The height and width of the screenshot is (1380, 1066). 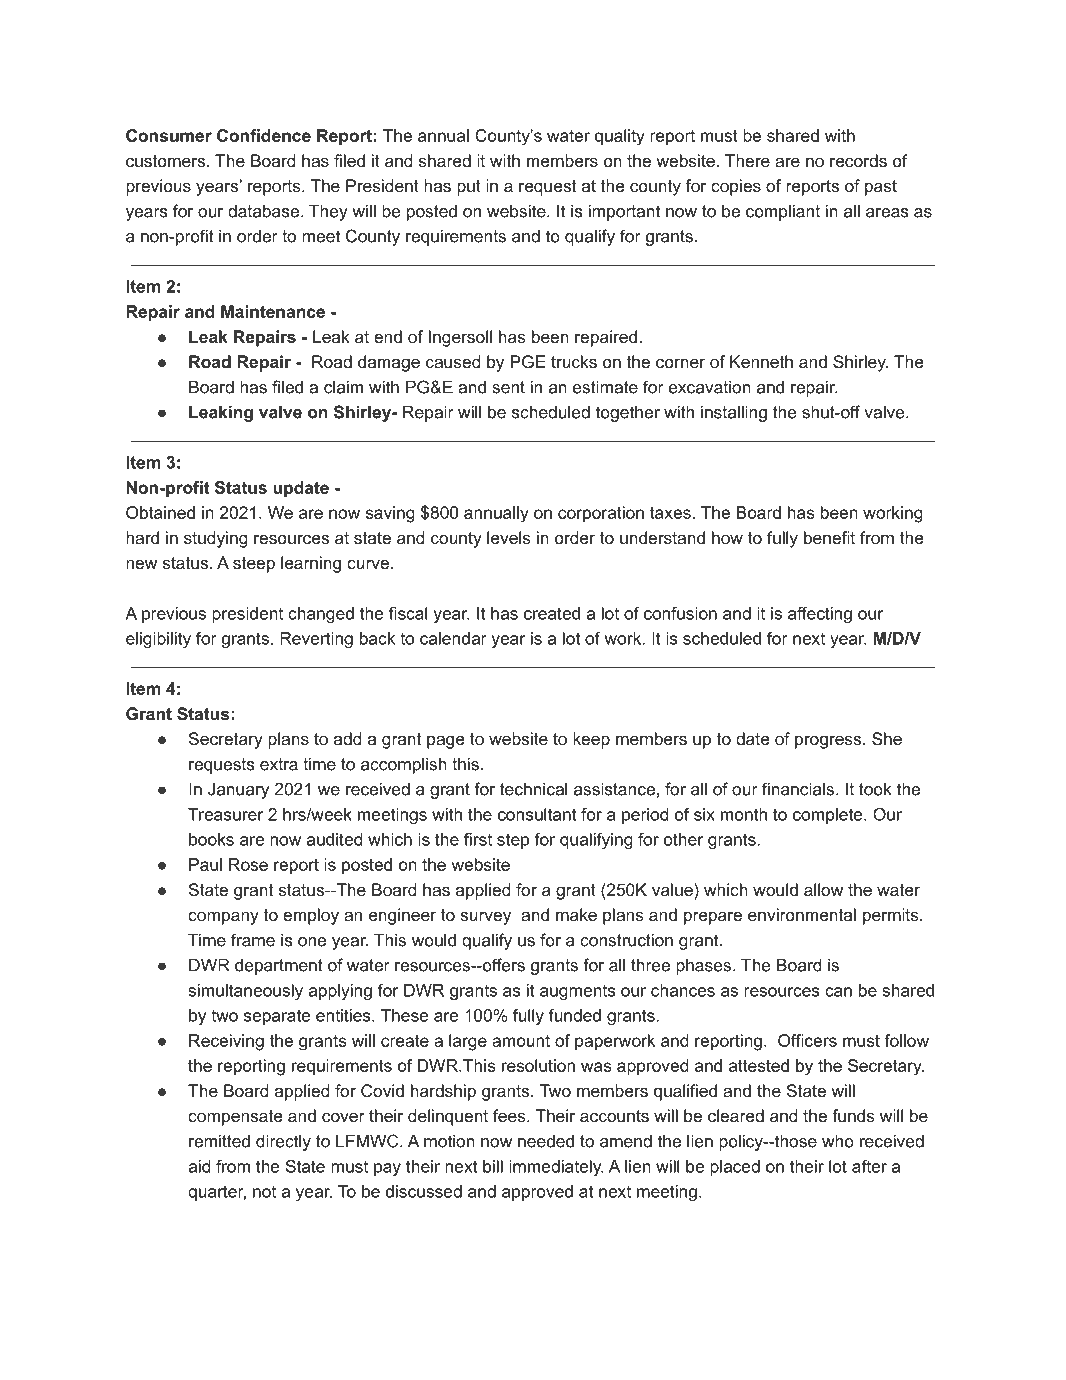 I want to click on environmental, so click(x=802, y=914).
